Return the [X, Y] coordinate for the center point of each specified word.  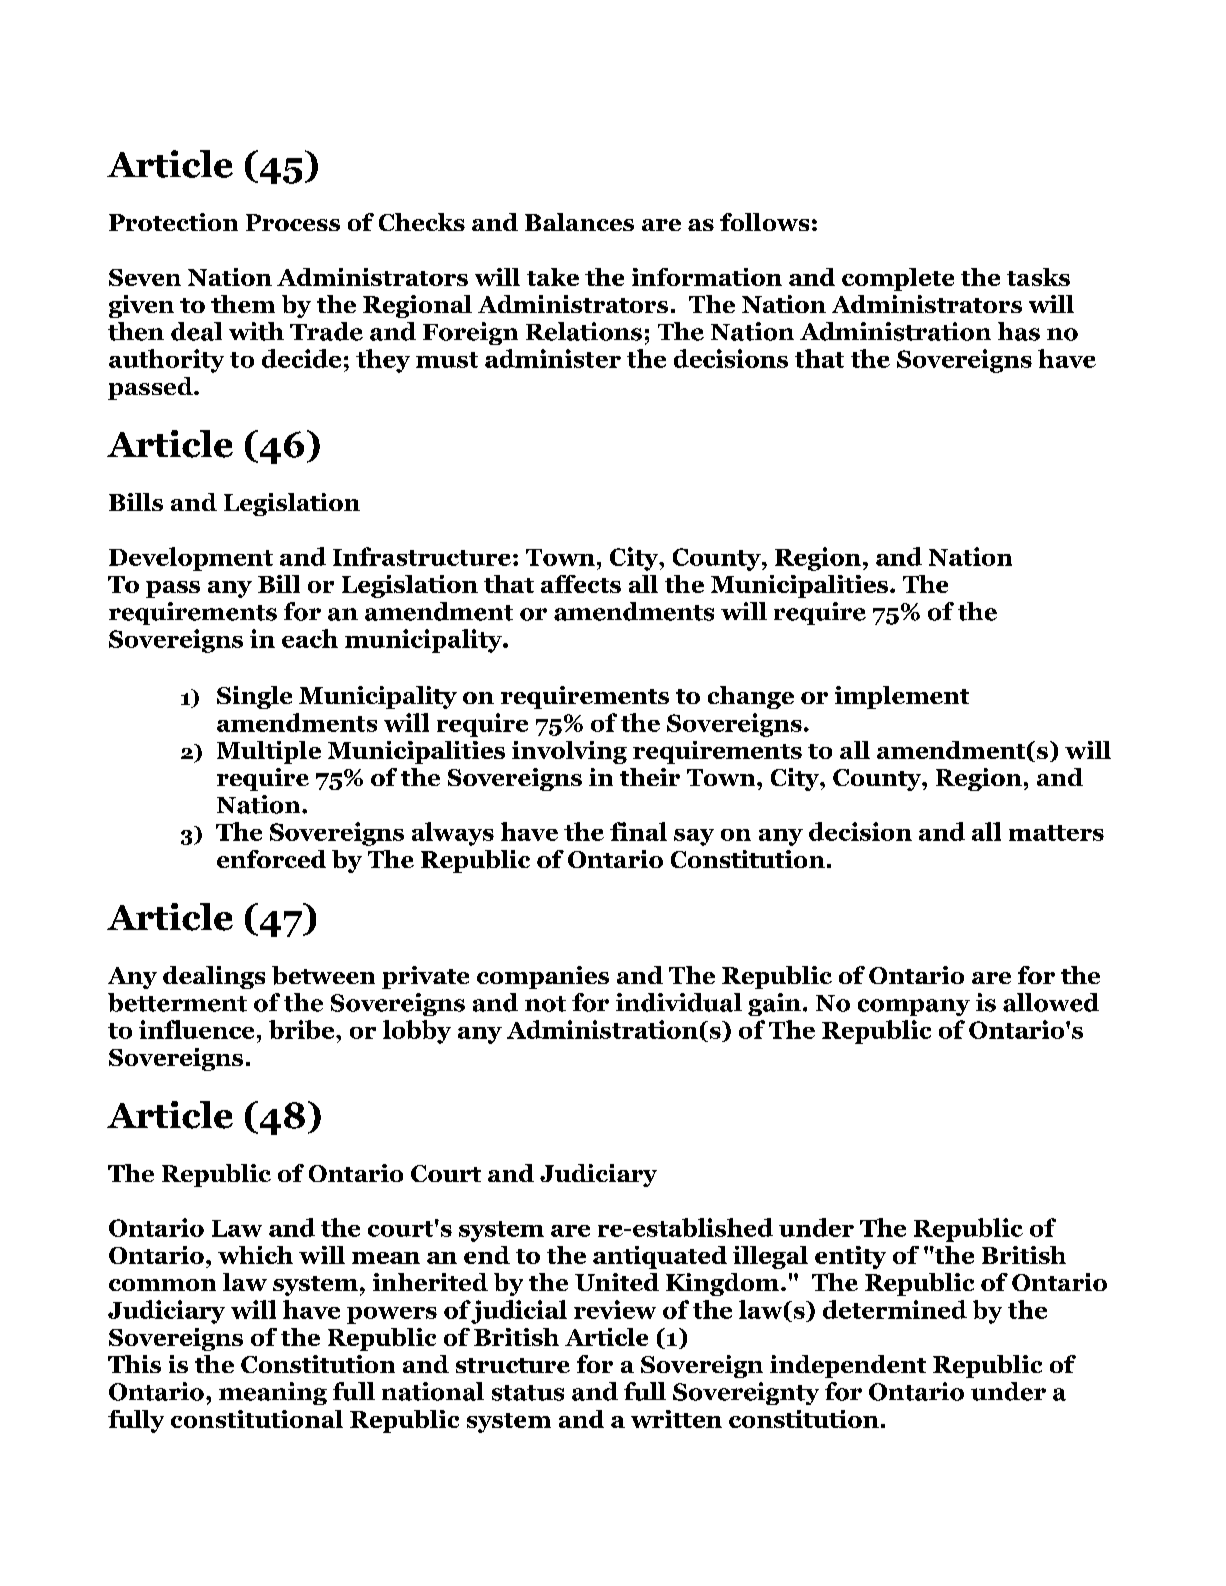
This [134, 1364]
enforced [271, 859]
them [243, 304]
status [528, 1393]
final [638, 831]
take [553, 277]
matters [1056, 833]
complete [898, 279]
